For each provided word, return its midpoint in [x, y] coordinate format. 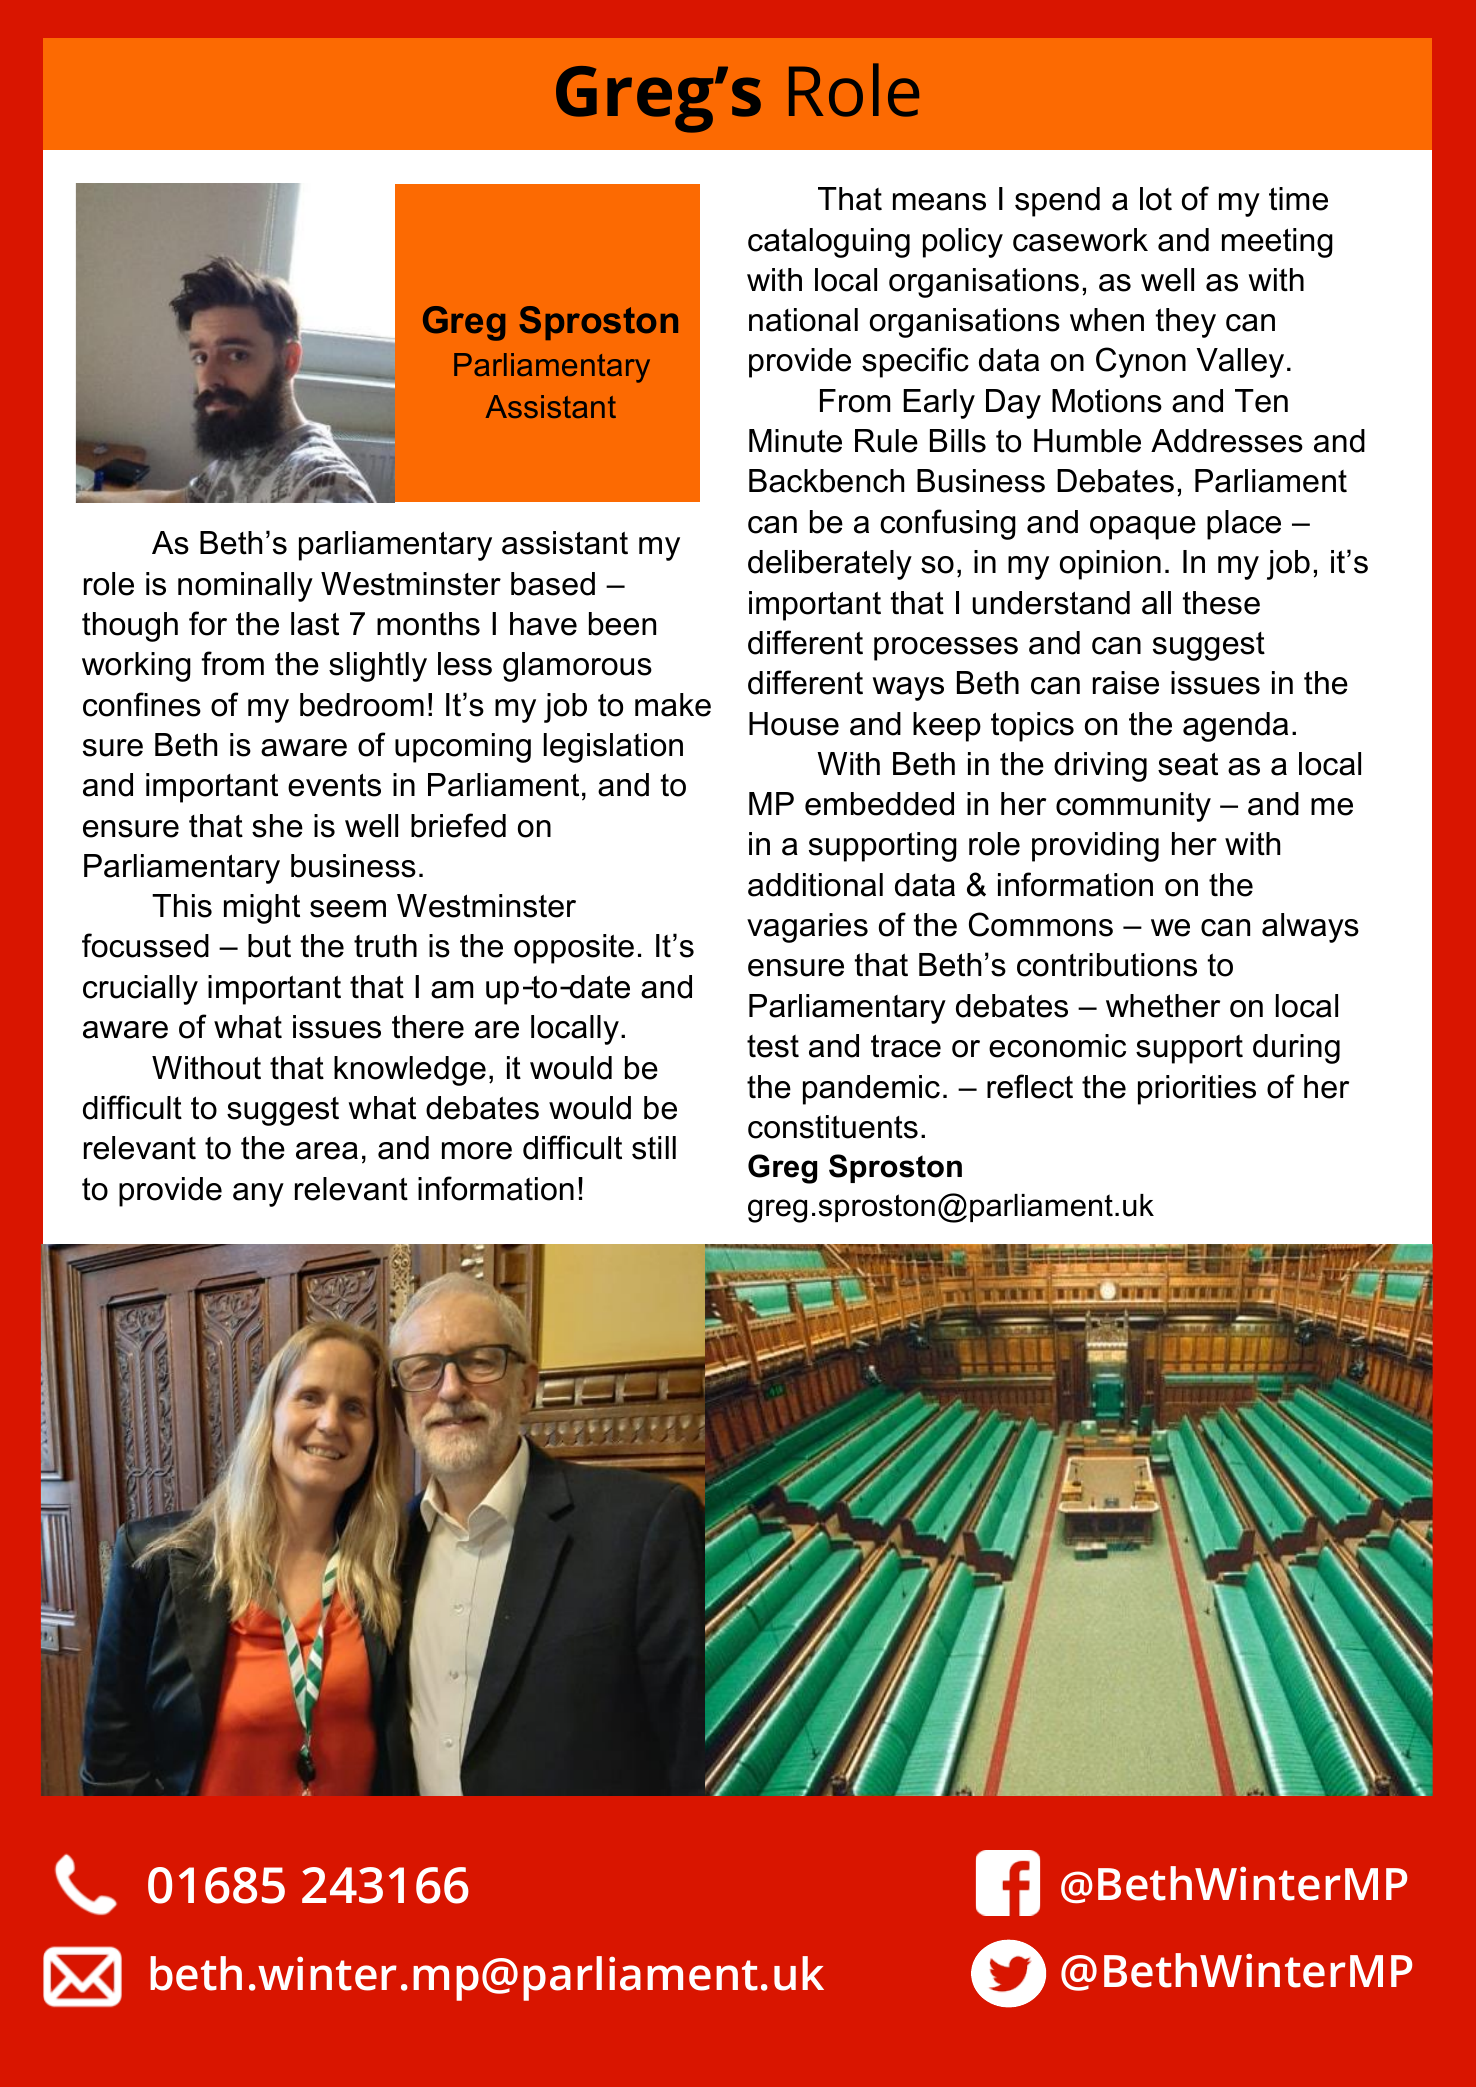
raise [1126, 683]
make [673, 705]
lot [1156, 199]
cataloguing [829, 243]
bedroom [362, 705]
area [327, 1151]
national [803, 320]
